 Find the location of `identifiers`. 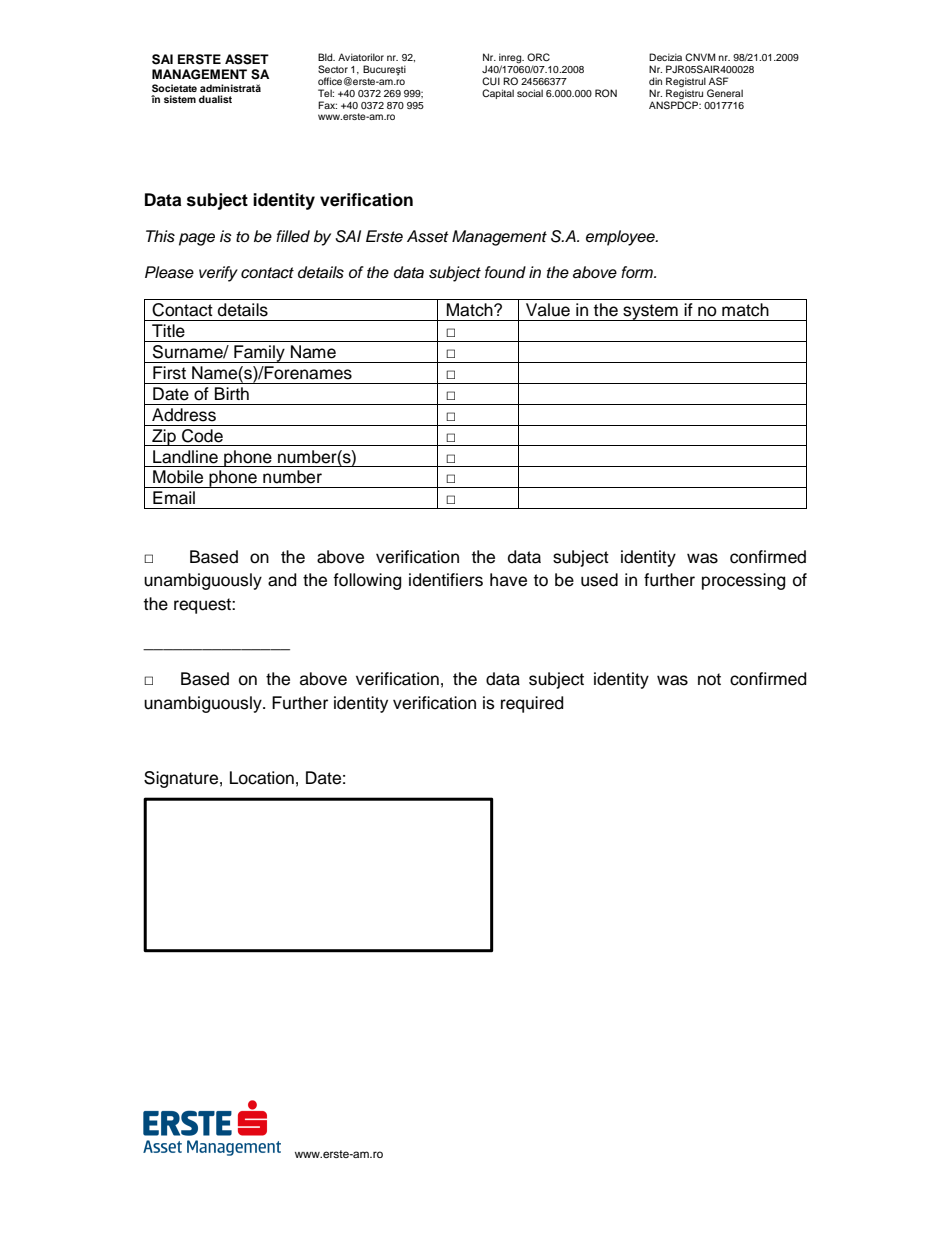

identifiers is located at coordinates (446, 580).
